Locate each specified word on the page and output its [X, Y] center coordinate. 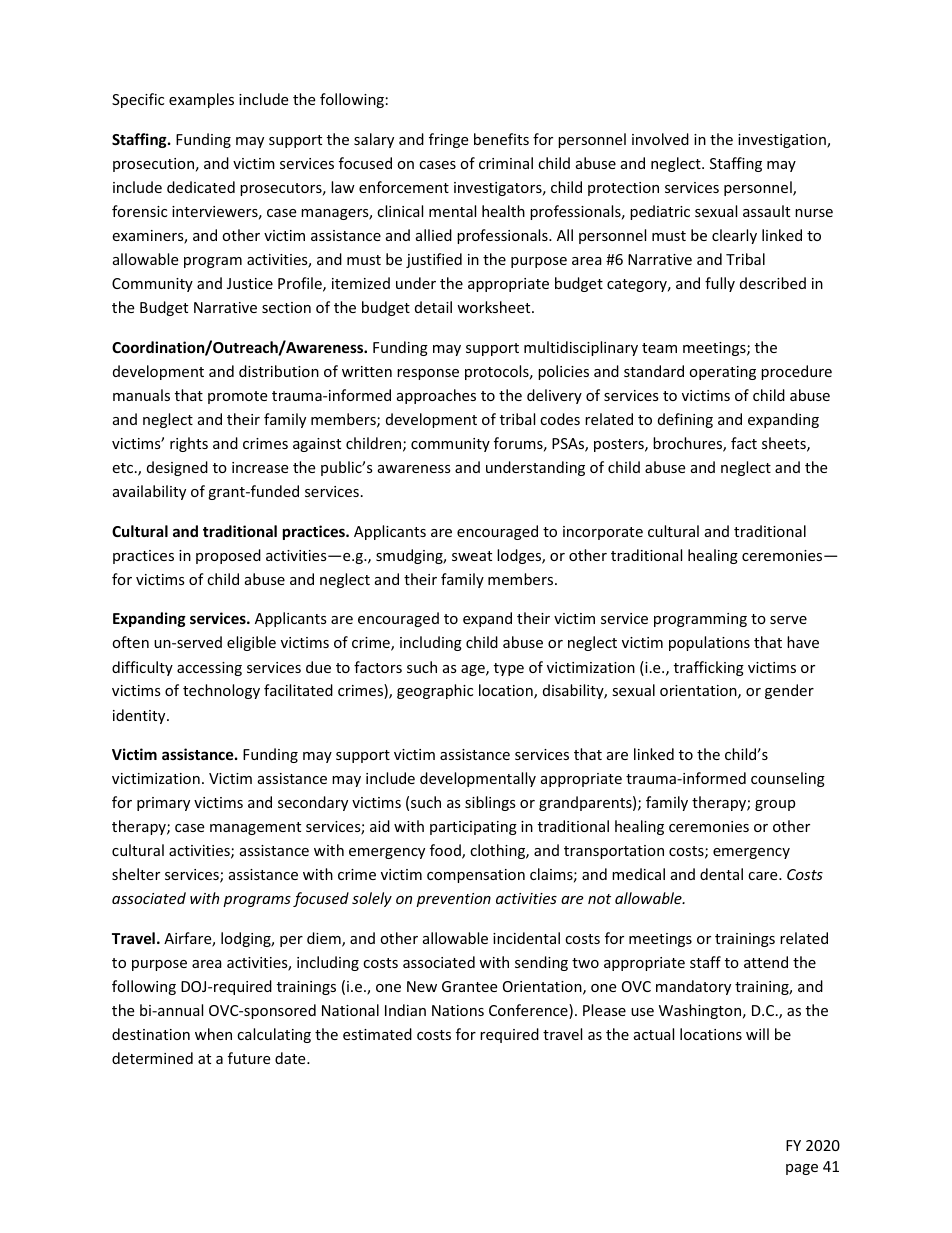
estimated [377, 1034]
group [775, 805]
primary [163, 804]
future [249, 1058]
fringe [448, 140]
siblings [490, 803]
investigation [783, 141]
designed [177, 468]
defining [685, 420]
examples [201, 100]
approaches [436, 396]
